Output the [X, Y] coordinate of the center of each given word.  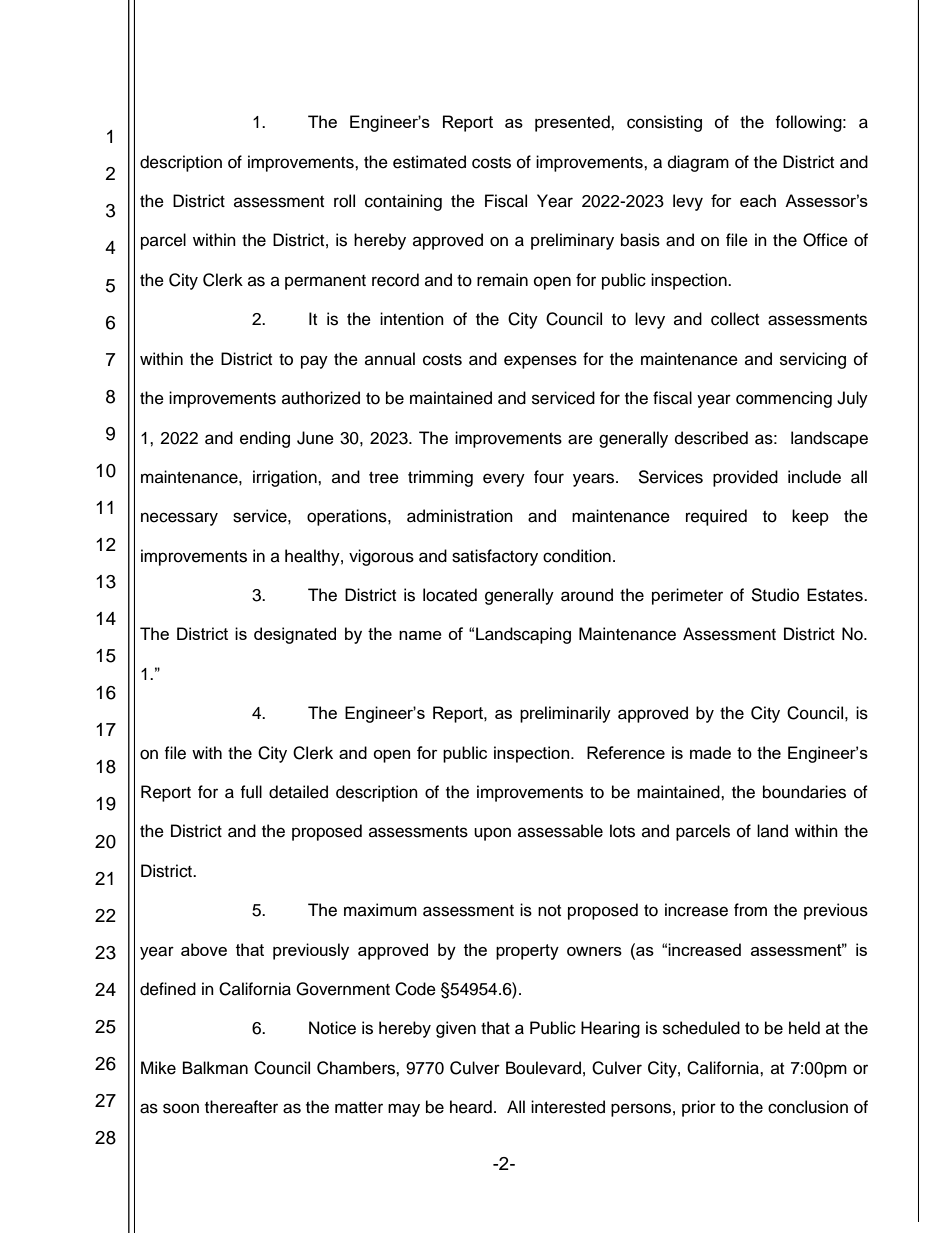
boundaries [804, 792]
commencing [784, 399]
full [251, 792]
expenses [540, 362]
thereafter [241, 1107]
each [758, 200]
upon [492, 834]
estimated [429, 162]
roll [344, 201]
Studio [775, 595]
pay [314, 362]
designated [295, 635]
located [450, 595]
